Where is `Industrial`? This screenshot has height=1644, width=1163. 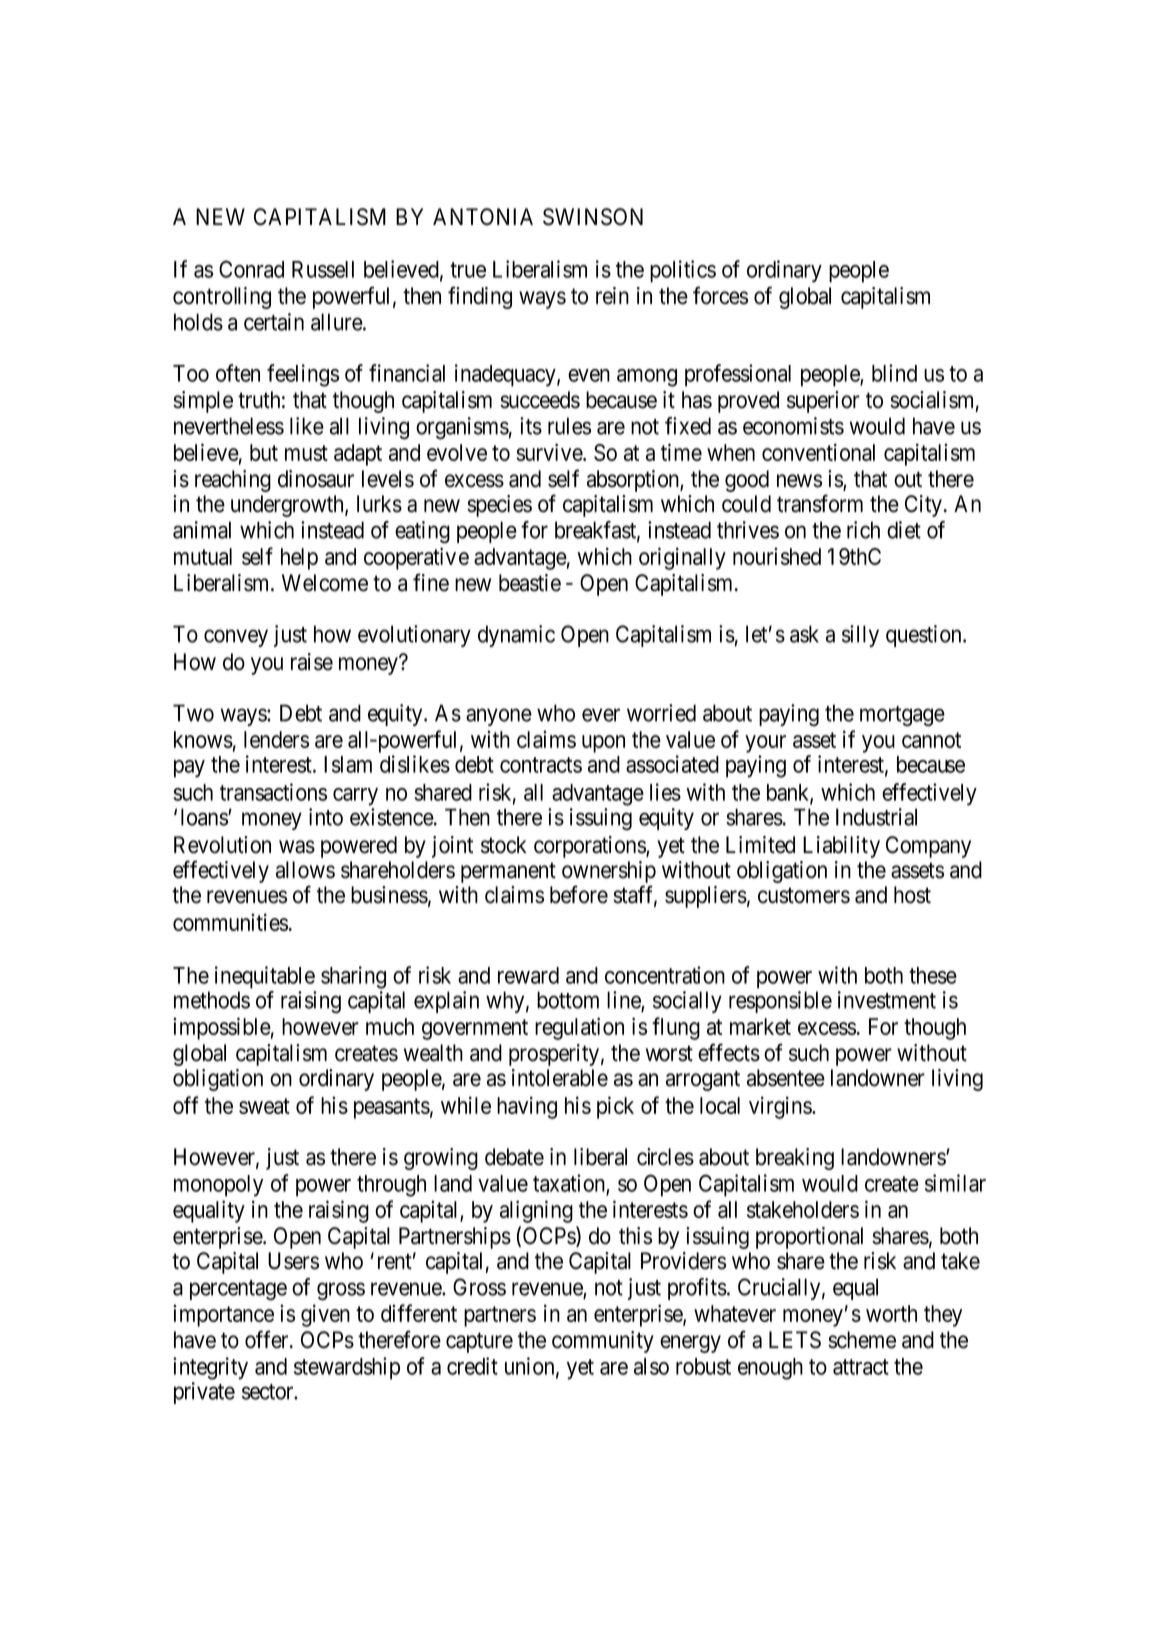 Industrial is located at coordinates (876, 817).
